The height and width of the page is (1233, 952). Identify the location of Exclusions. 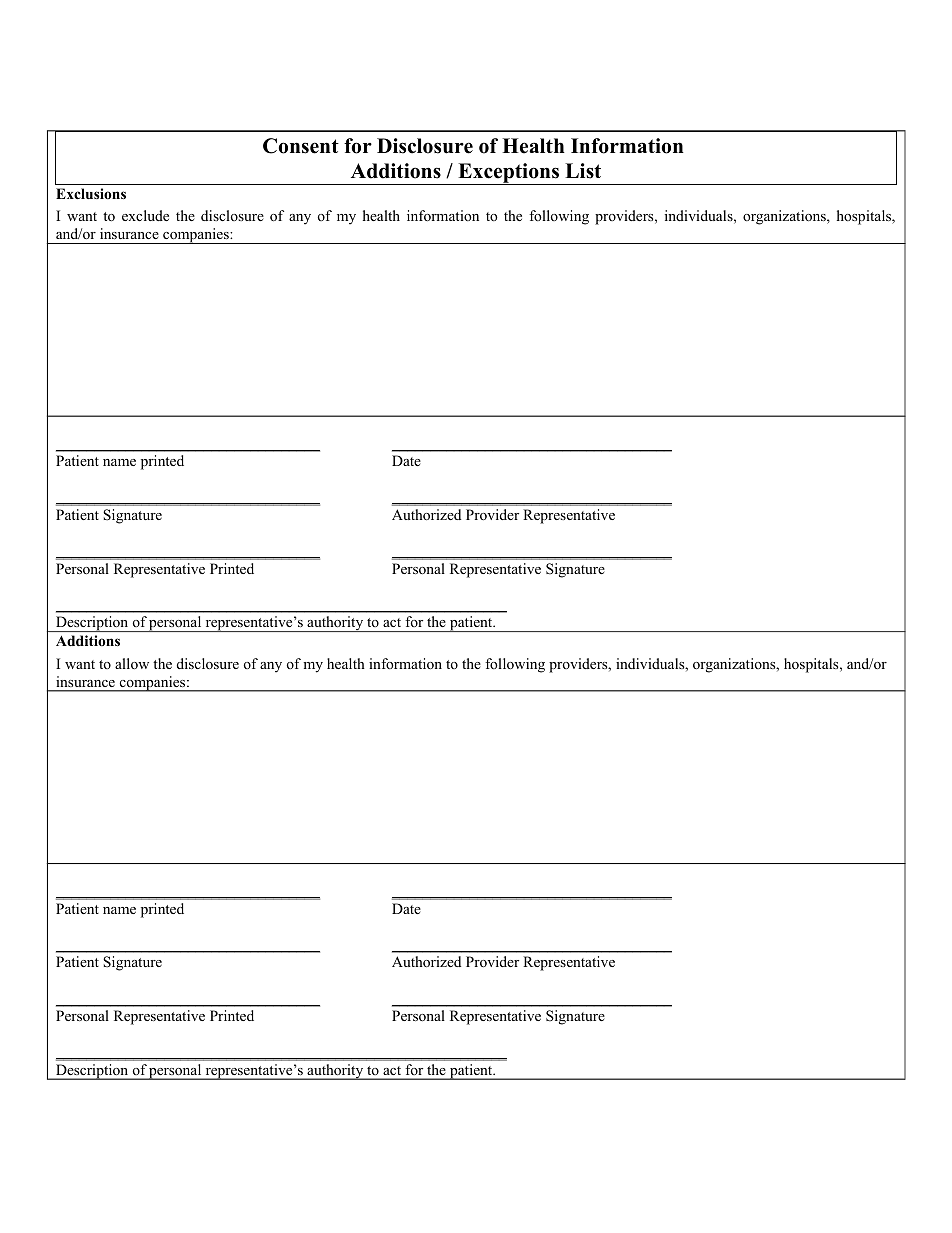
(91, 193).
